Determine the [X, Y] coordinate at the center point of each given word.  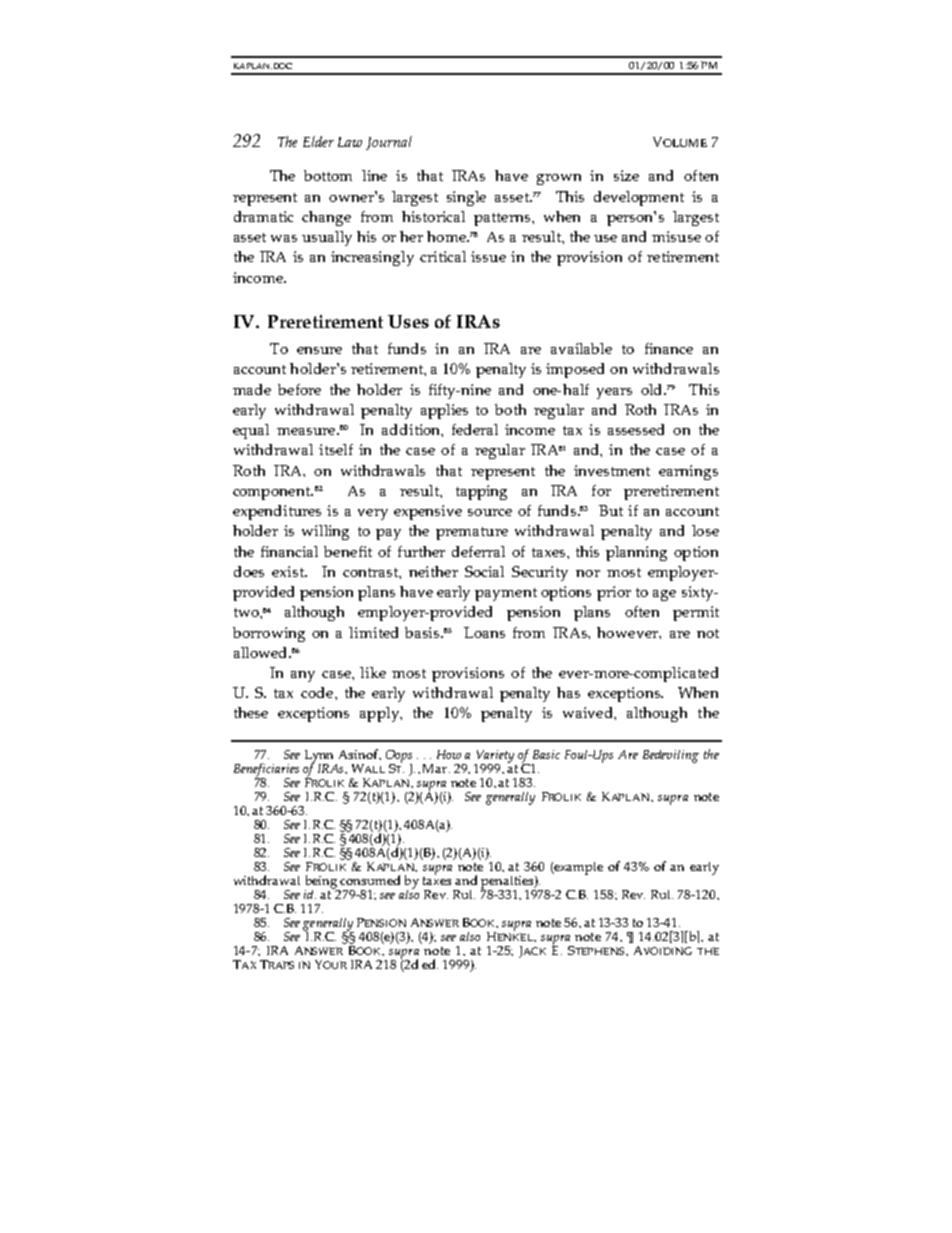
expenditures [277, 512]
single [466, 198]
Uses [408, 321]
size [626, 175]
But [611, 510]
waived [589, 712]
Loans [484, 632]
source [490, 512]
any [303, 676]
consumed [370, 880]
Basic [546, 754]
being [322, 883]
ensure [319, 350]
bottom [328, 175]
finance [669, 348]
